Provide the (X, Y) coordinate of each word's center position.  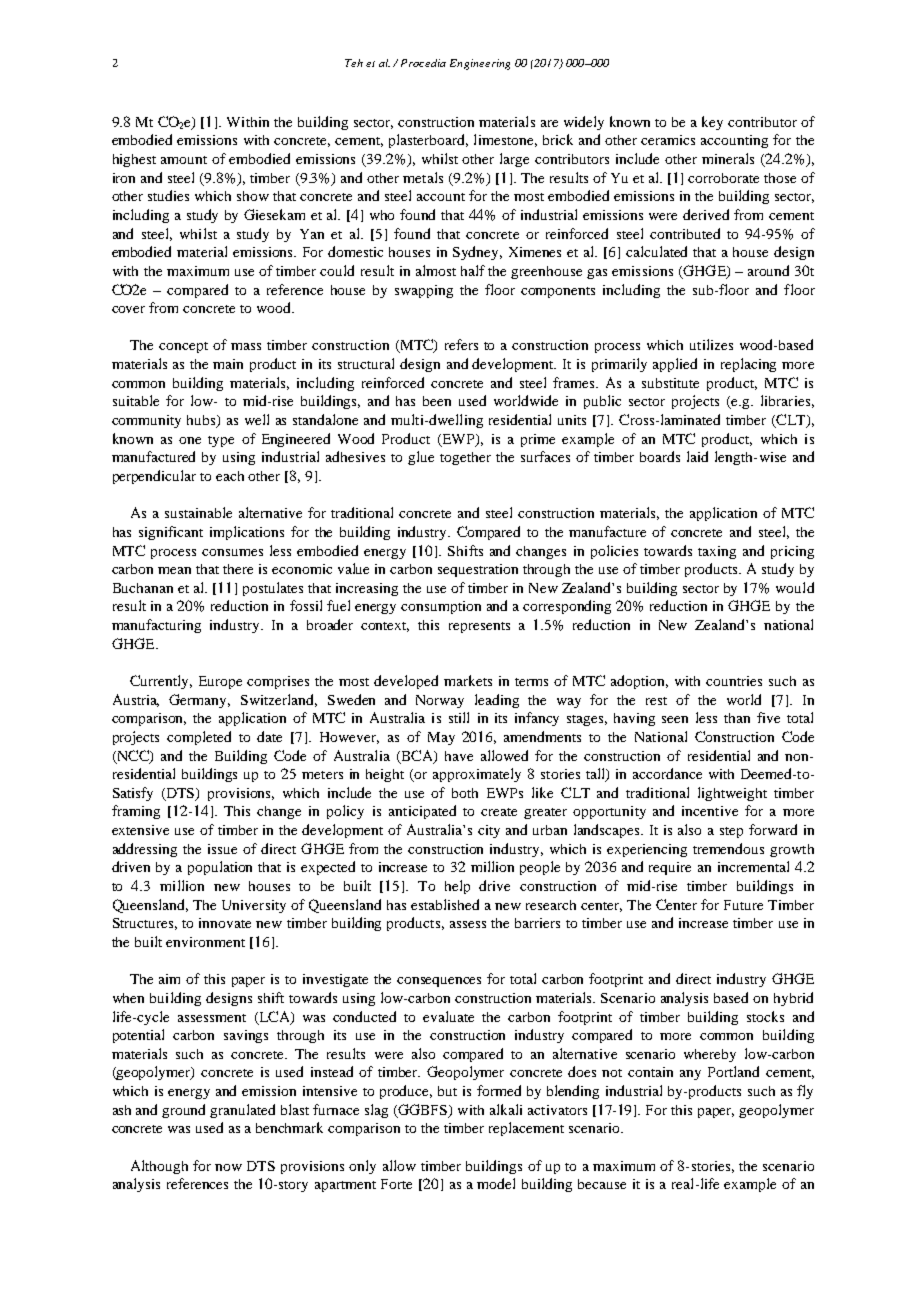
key (712, 123)
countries (734, 681)
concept (183, 347)
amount (184, 160)
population (220, 868)
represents (479, 627)
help (457, 887)
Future (743, 905)
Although (159, 1167)
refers (461, 344)
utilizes (711, 344)
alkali (506, 1109)
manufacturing (156, 626)
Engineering (480, 64)
